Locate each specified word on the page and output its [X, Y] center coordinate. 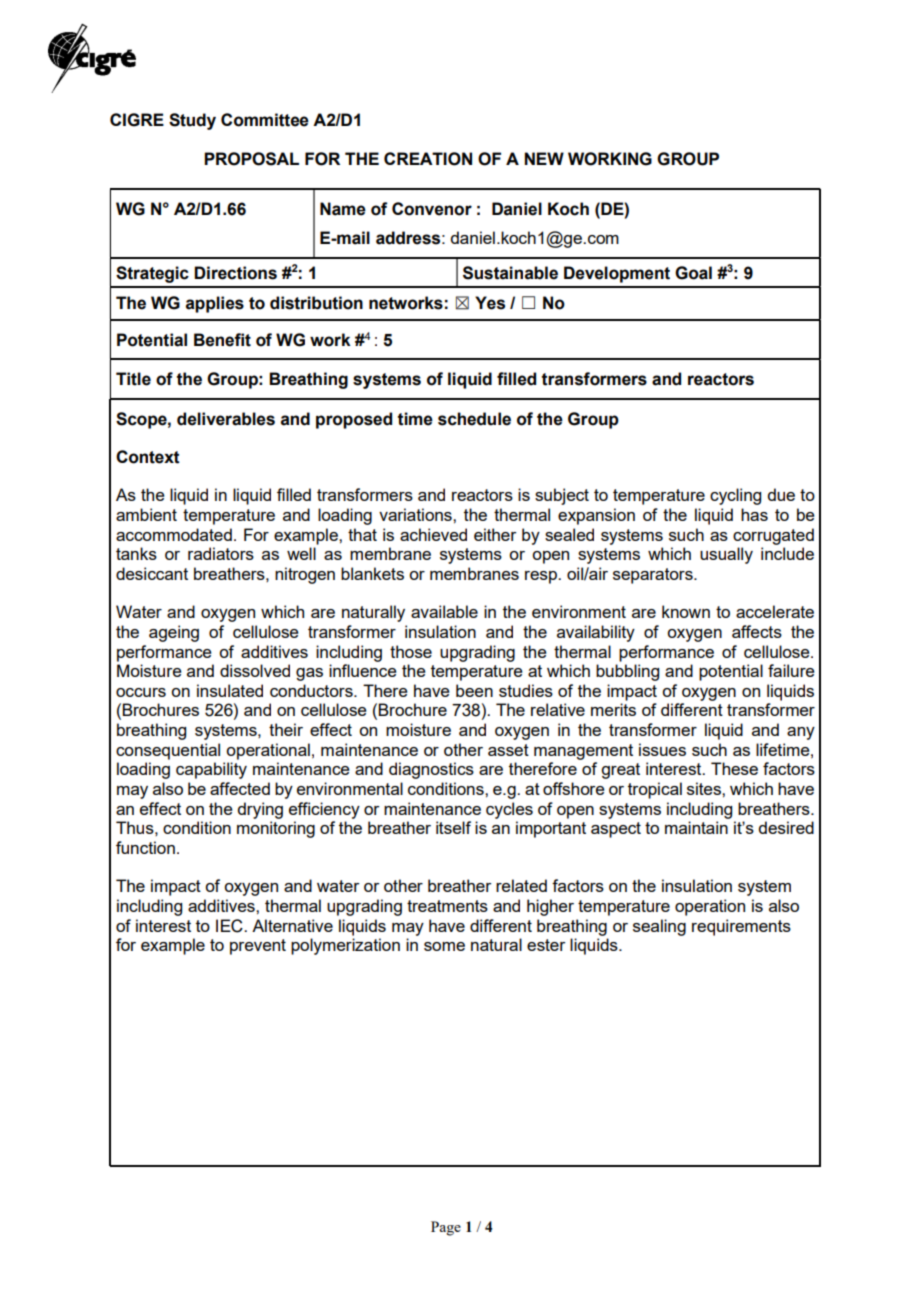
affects [757, 631]
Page [446, 1228]
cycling [735, 496]
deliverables [226, 419]
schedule [474, 419]
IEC [230, 926]
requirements [741, 927]
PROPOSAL [251, 159]
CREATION [428, 159]
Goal [693, 273]
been [474, 690]
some [444, 946]
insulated [230, 690]
